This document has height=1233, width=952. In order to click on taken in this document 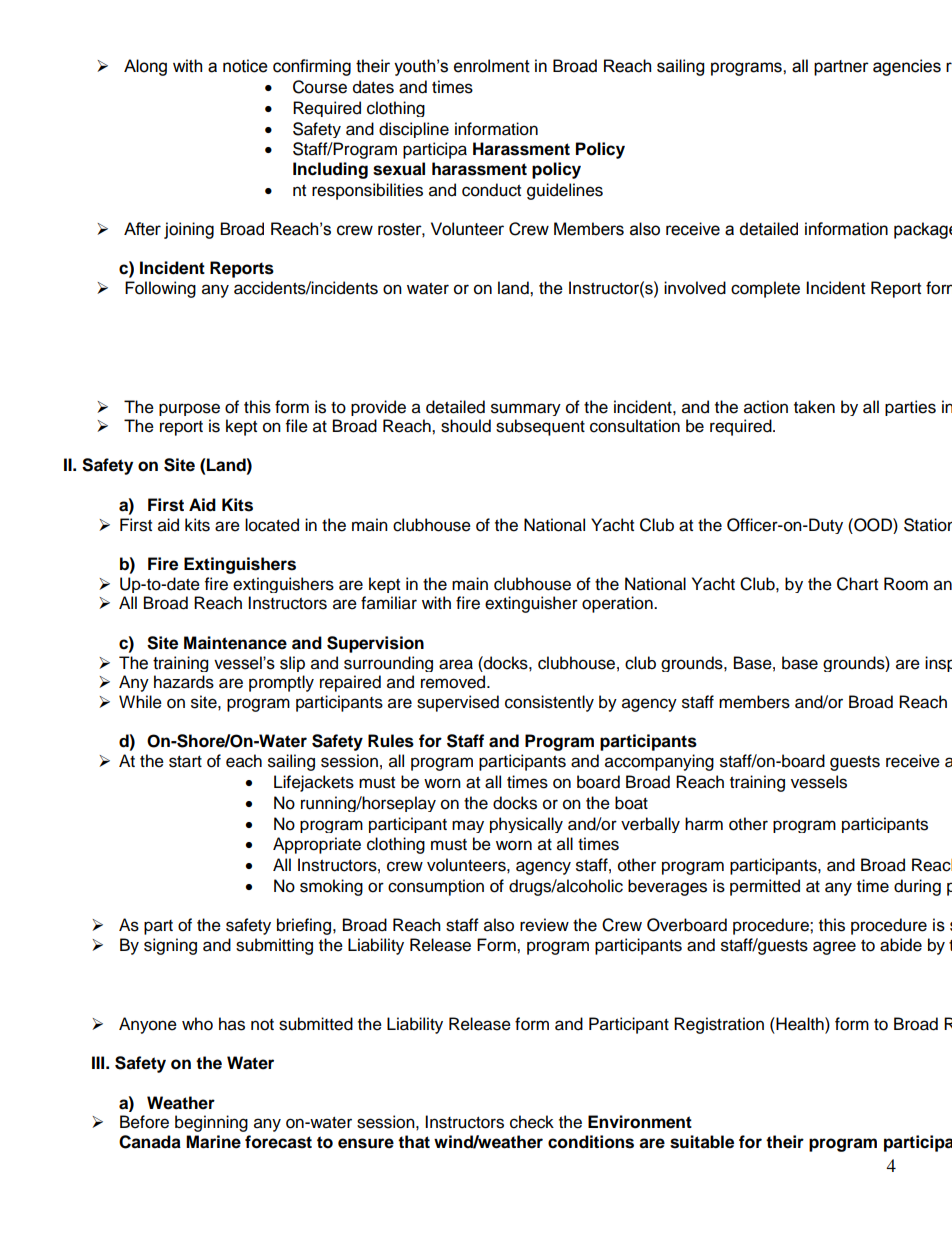, I will do `click(814, 407)`.
